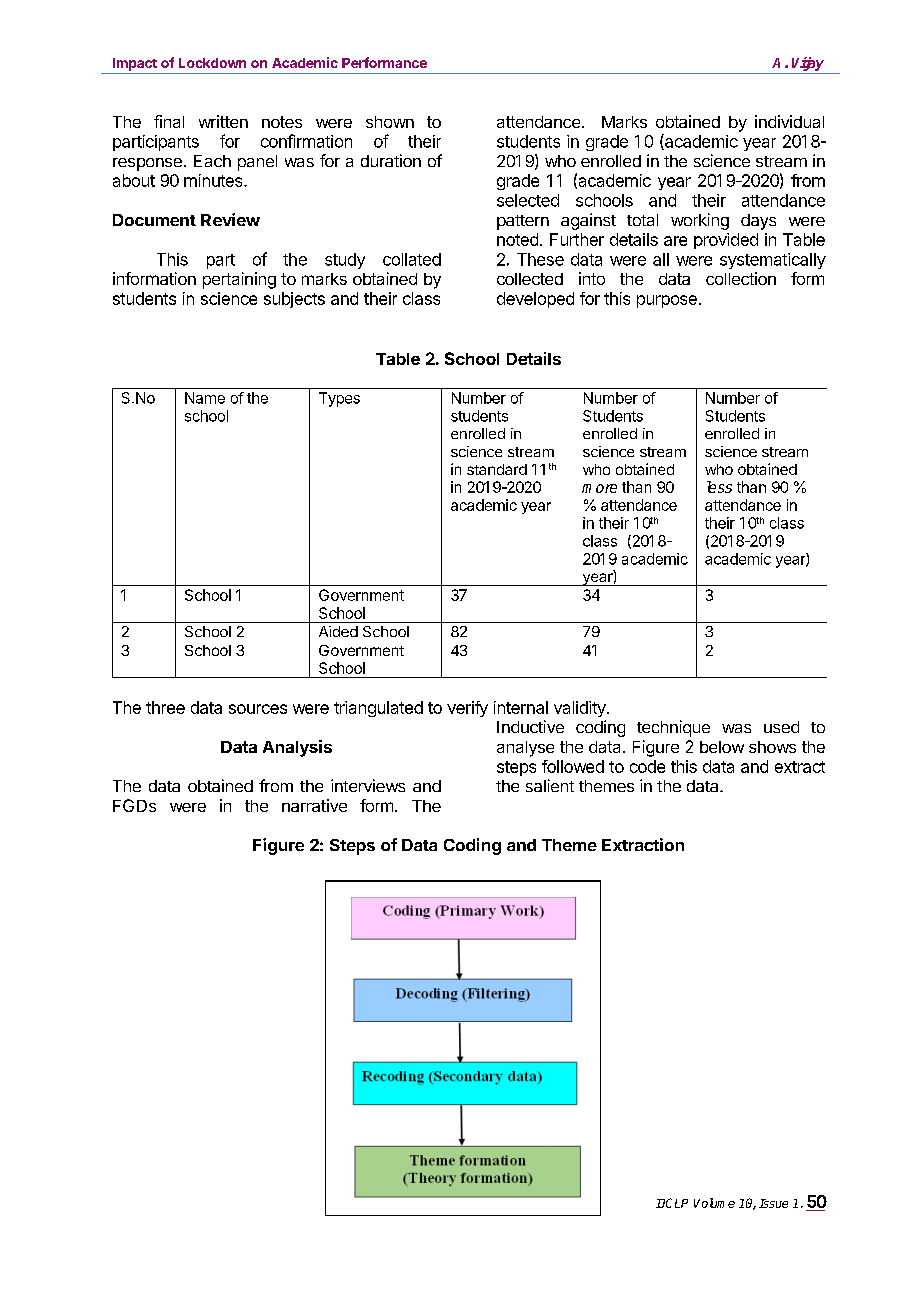 The width and height of the screenshot is (924, 1308). What do you see at coordinates (390, 122) in the screenshot?
I see `shown` at bounding box center [390, 122].
